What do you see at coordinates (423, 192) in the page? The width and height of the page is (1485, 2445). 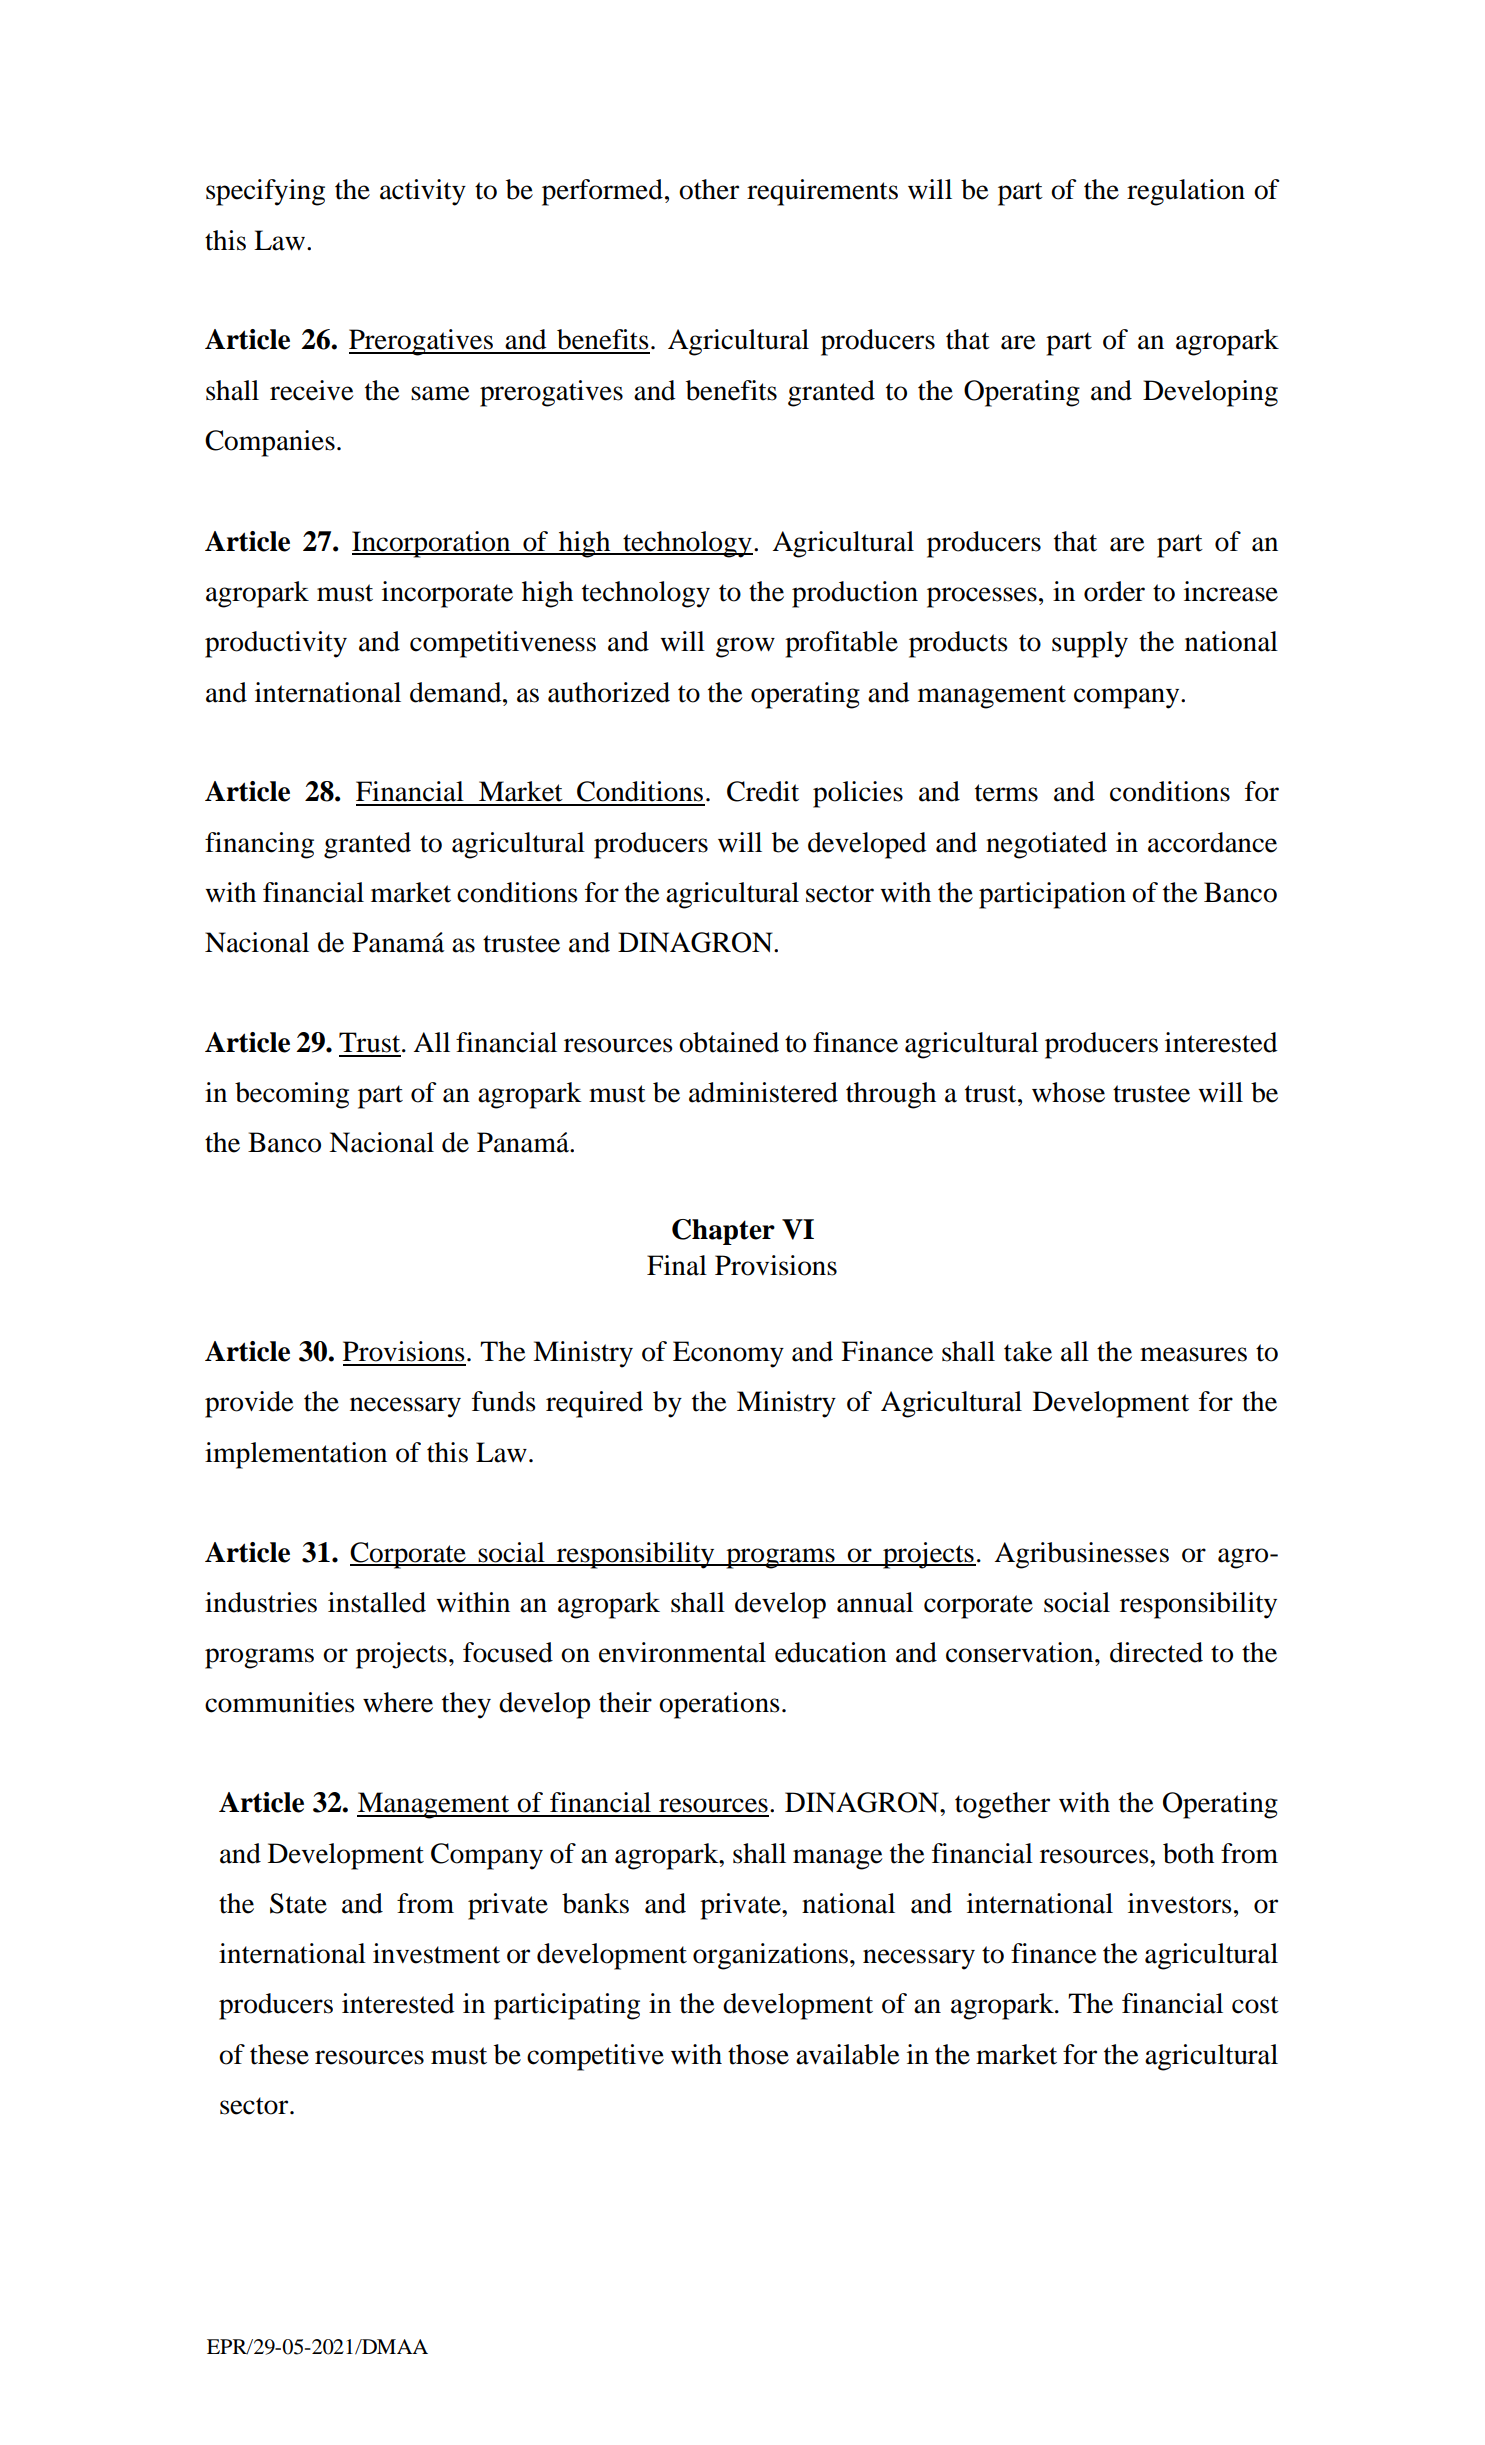 I see `activity` at bounding box center [423, 192].
